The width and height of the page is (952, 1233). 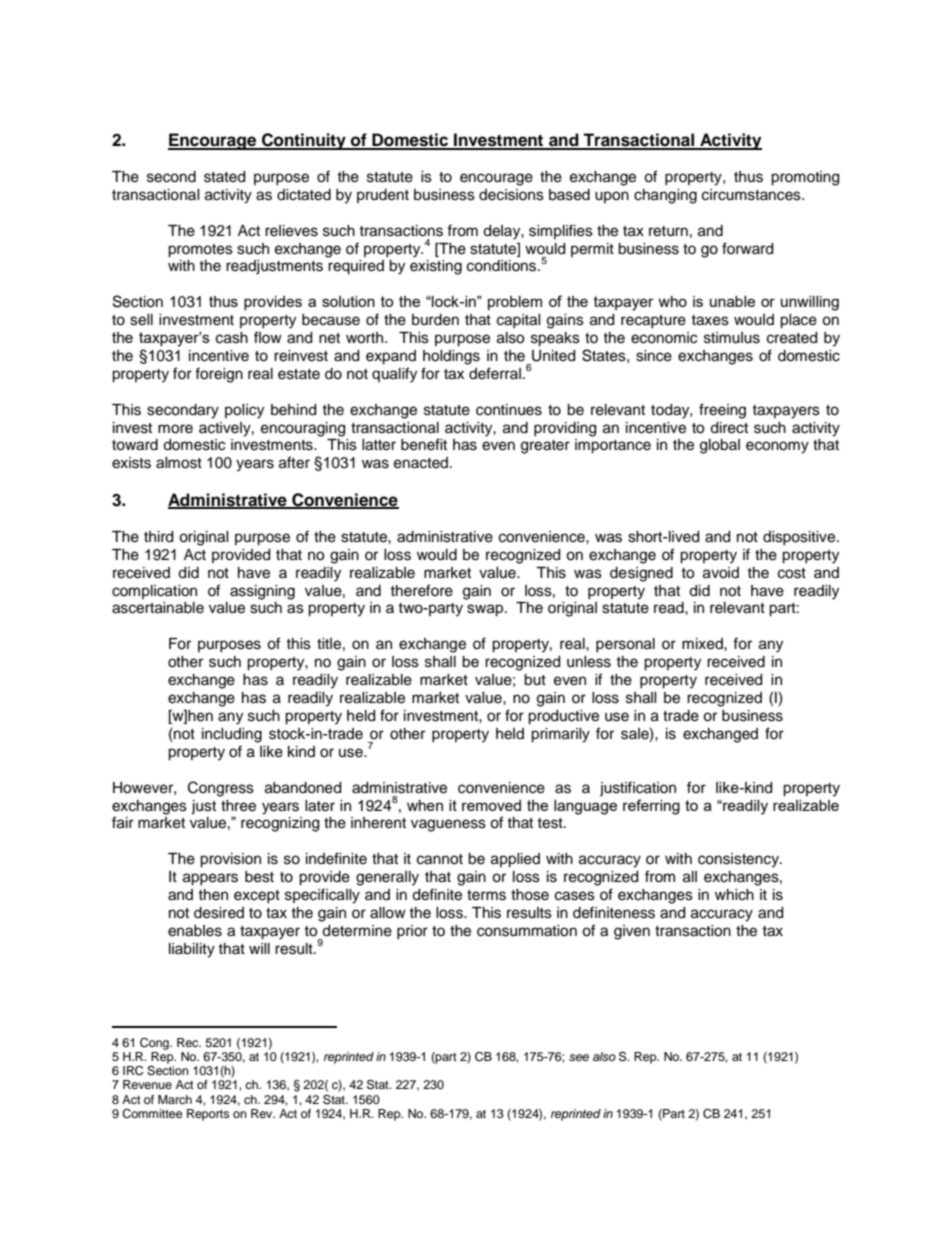 I want to click on dictated, so click(x=304, y=195).
